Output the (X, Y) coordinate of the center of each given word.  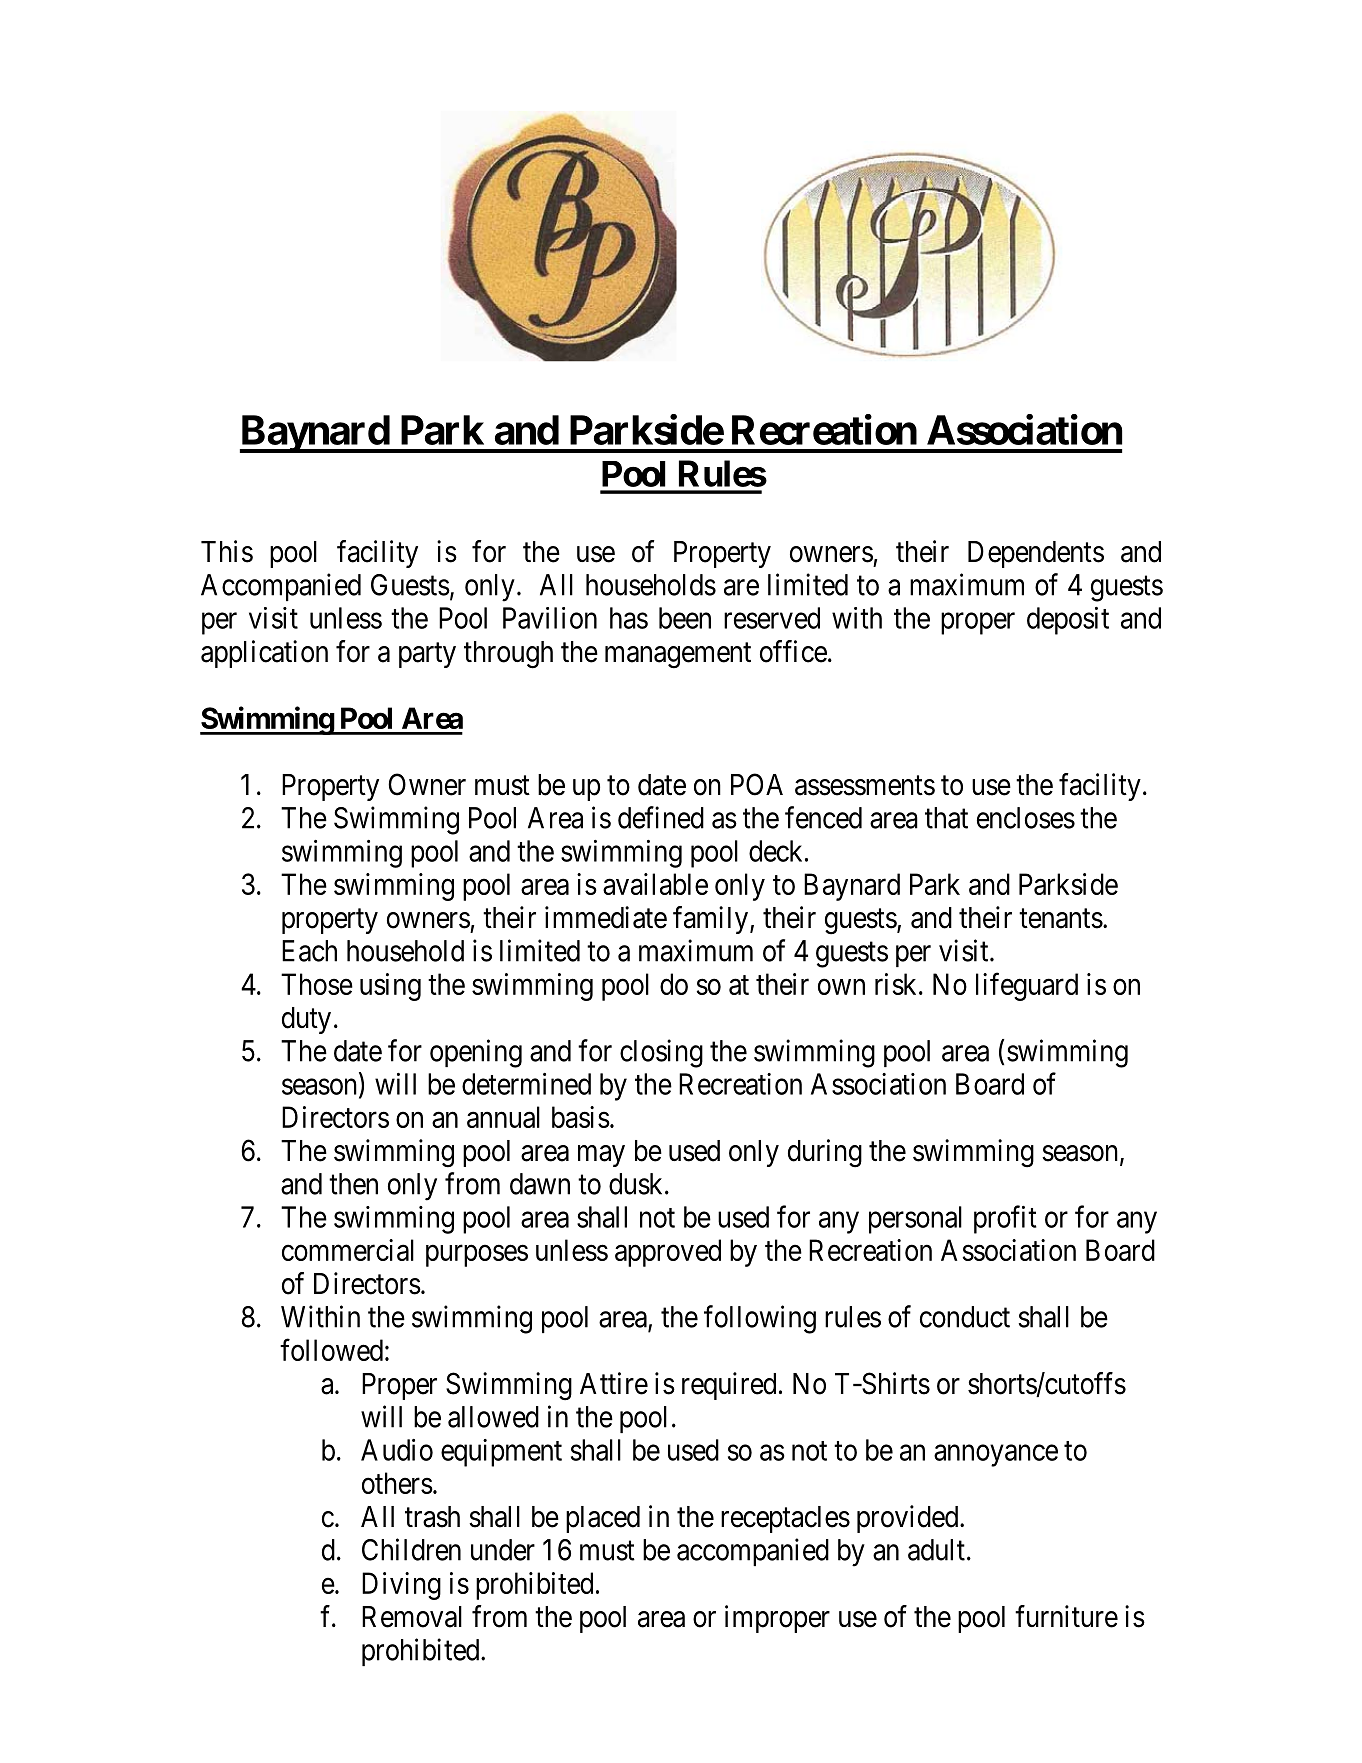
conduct (965, 1317)
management (678, 656)
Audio (397, 1450)
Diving (401, 1586)
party (427, 655)
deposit (1068, 621)
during (825, 1153)
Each (309, 951)
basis (581, 1117)
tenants (1061, 919)
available (655, 884)
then (353, 1184)
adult (936, 1550)
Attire (614, 1383)
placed (603, 1519)
